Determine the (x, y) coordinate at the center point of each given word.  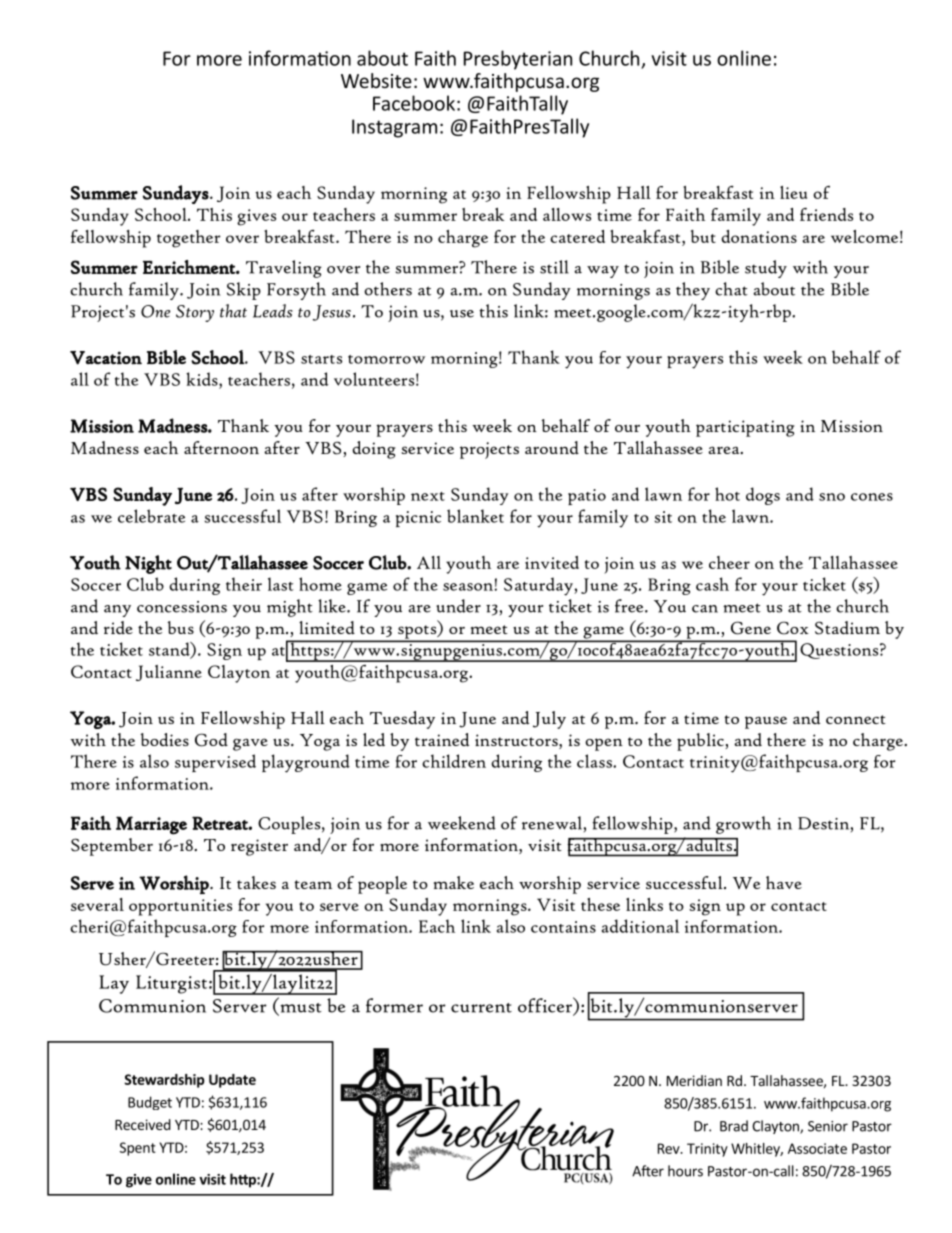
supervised (215, 763)
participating (745, 428)
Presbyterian (518, 60)
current (481, 1008)
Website (376, 80)
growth (743, 825)
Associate (817, 1148)
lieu (793, 192)
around (552, 448)
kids (203, 379)
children (454, 761)
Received (143, 1124)
